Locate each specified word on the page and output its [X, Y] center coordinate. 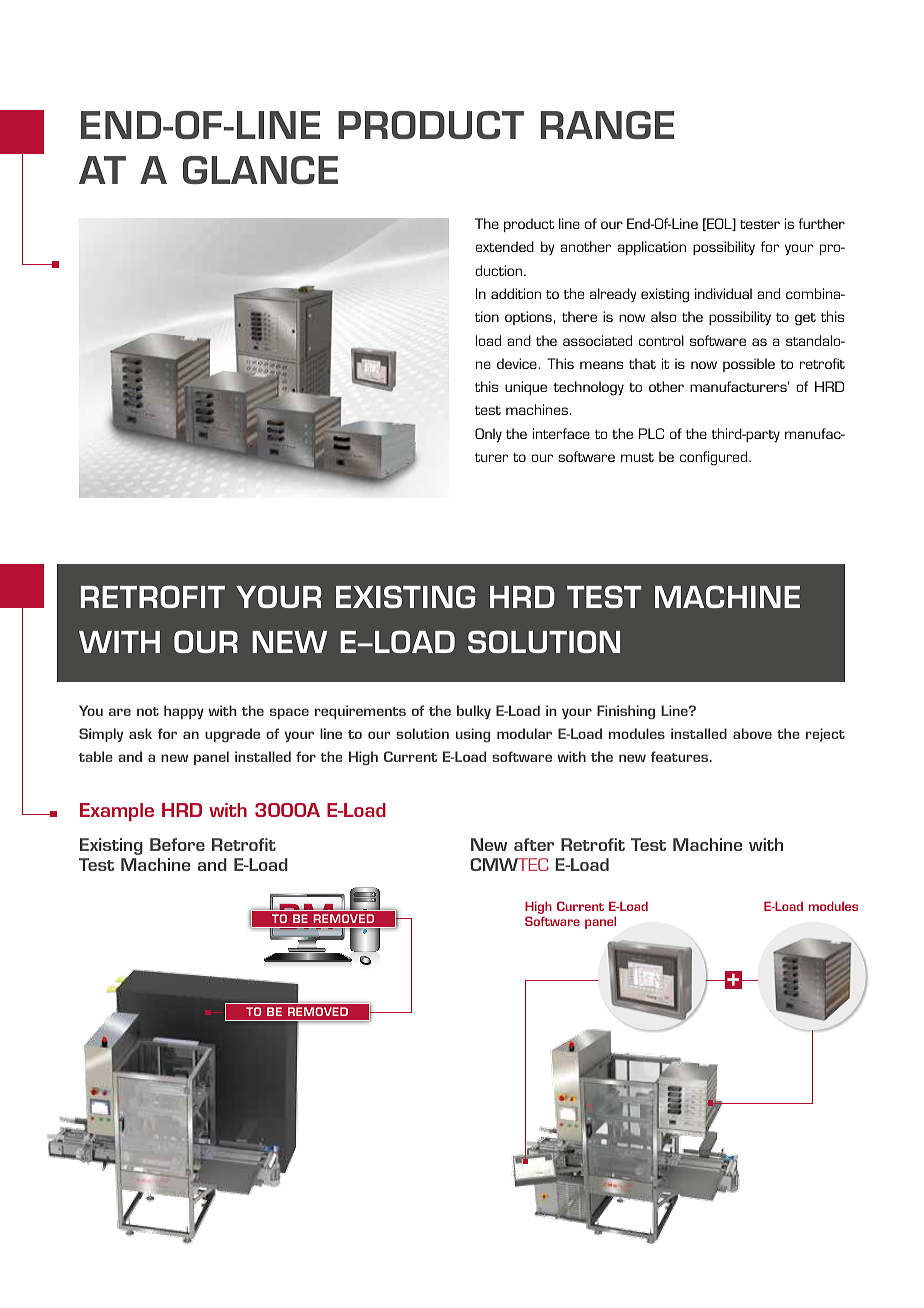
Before [177, 844]
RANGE [607, 125]
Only [488, 435]
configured [715, 458]
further [821, 223]
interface [561, 433]
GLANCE [260, 170]
